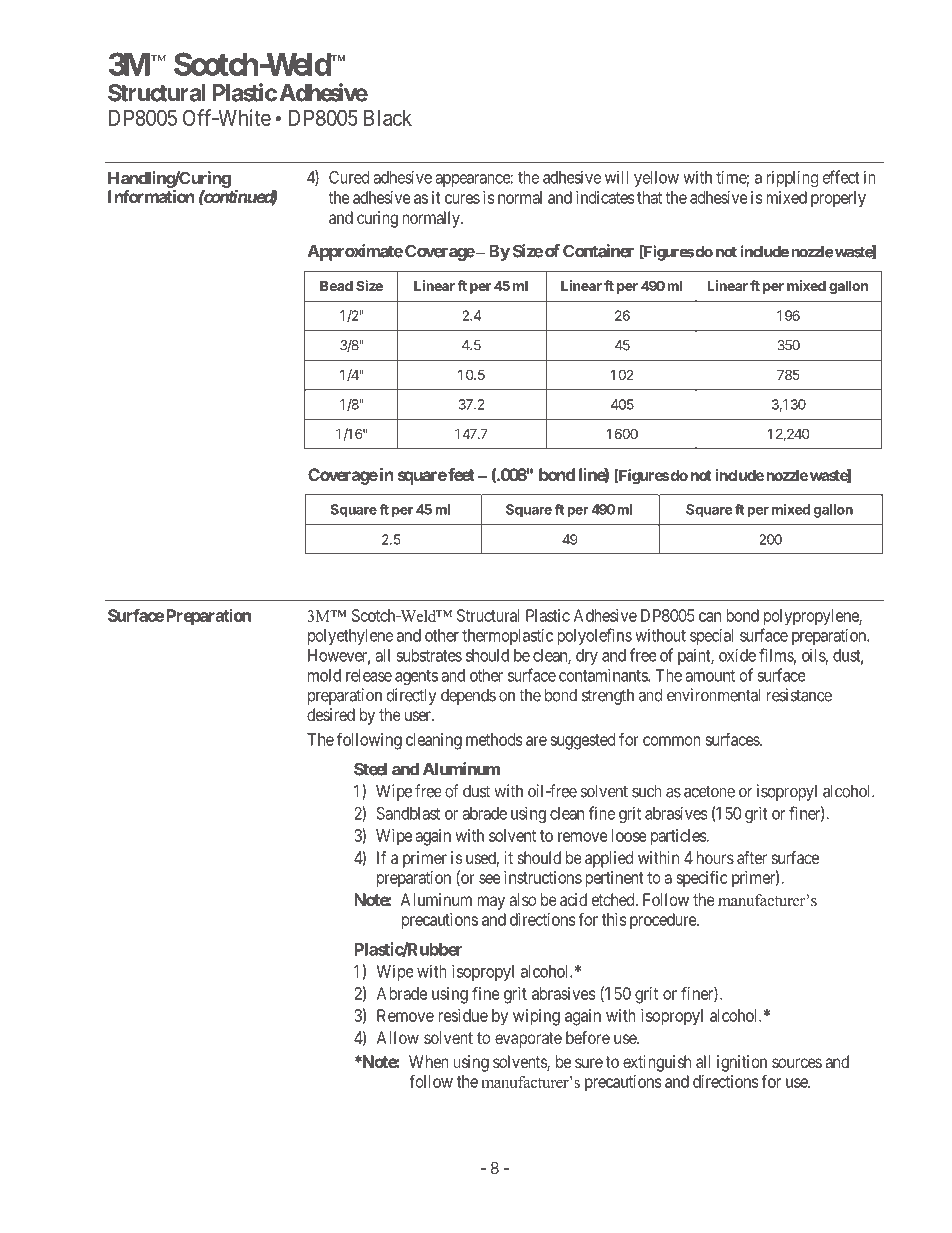 The image size is (952, 1233). What do you see at coordinates (792, 178) in the screenshot?
I see `rippling` at bounding box center [792, 178].
